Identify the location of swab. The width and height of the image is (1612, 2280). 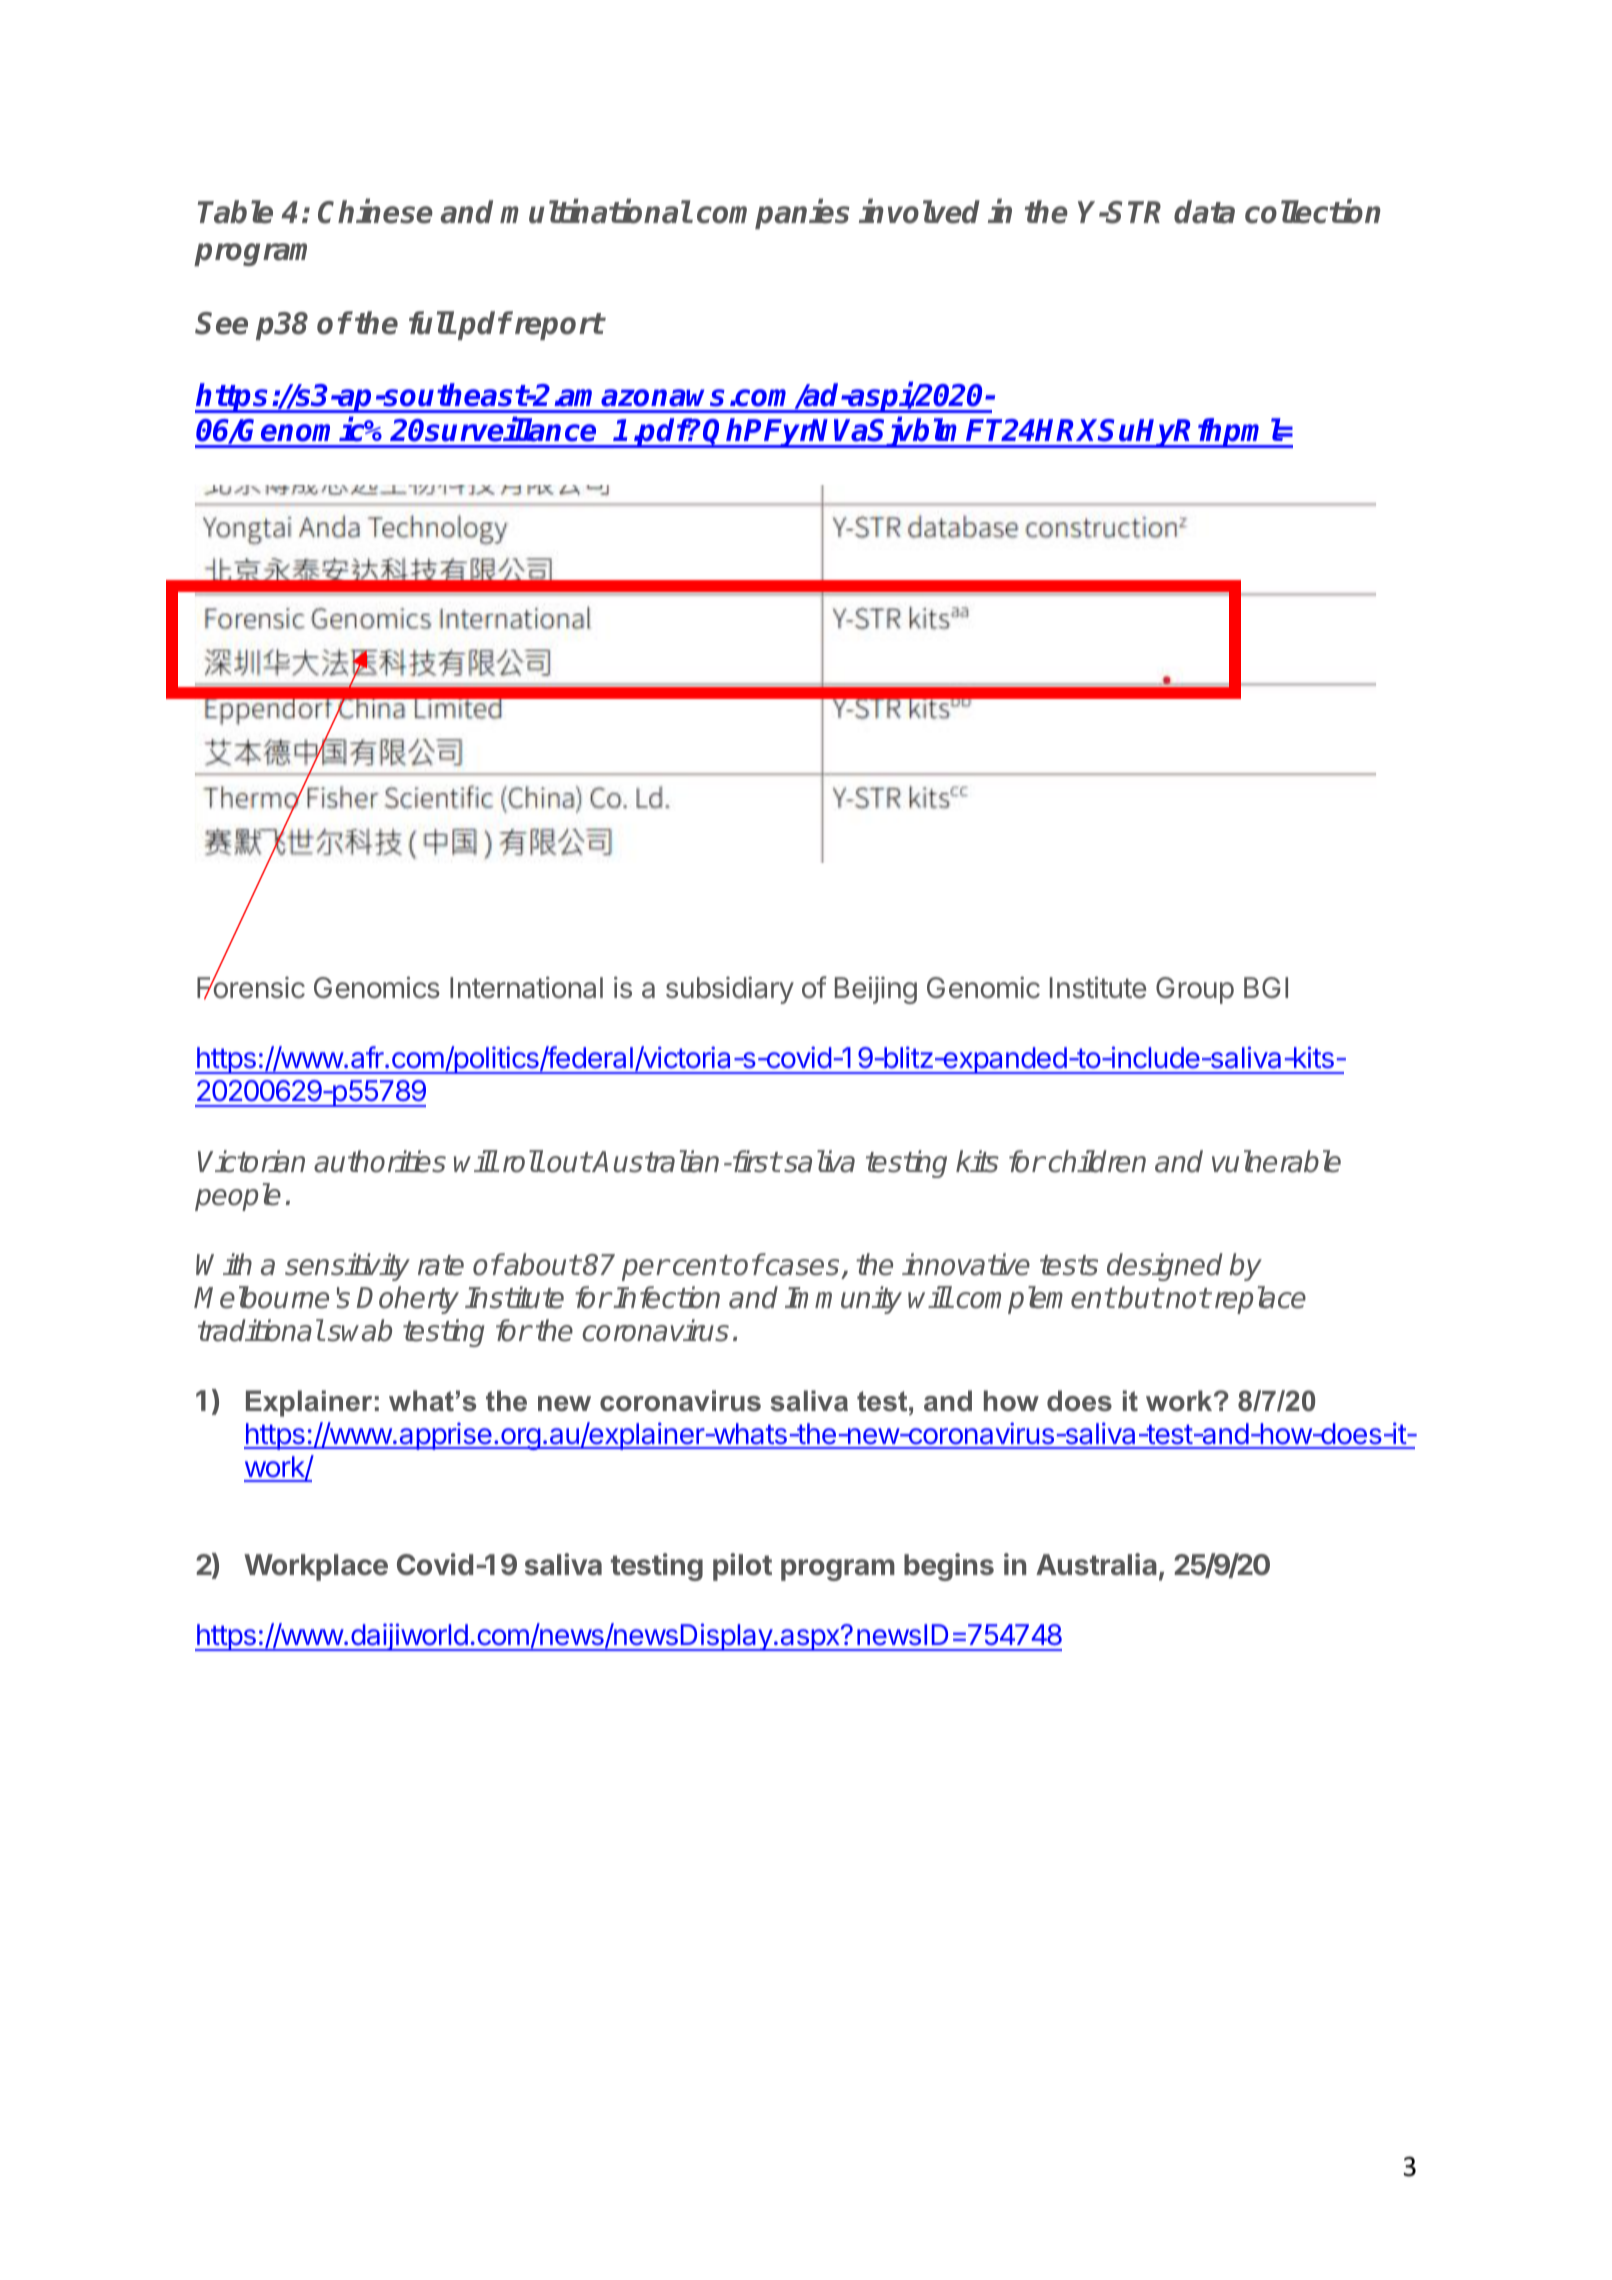
(360, 1330).
